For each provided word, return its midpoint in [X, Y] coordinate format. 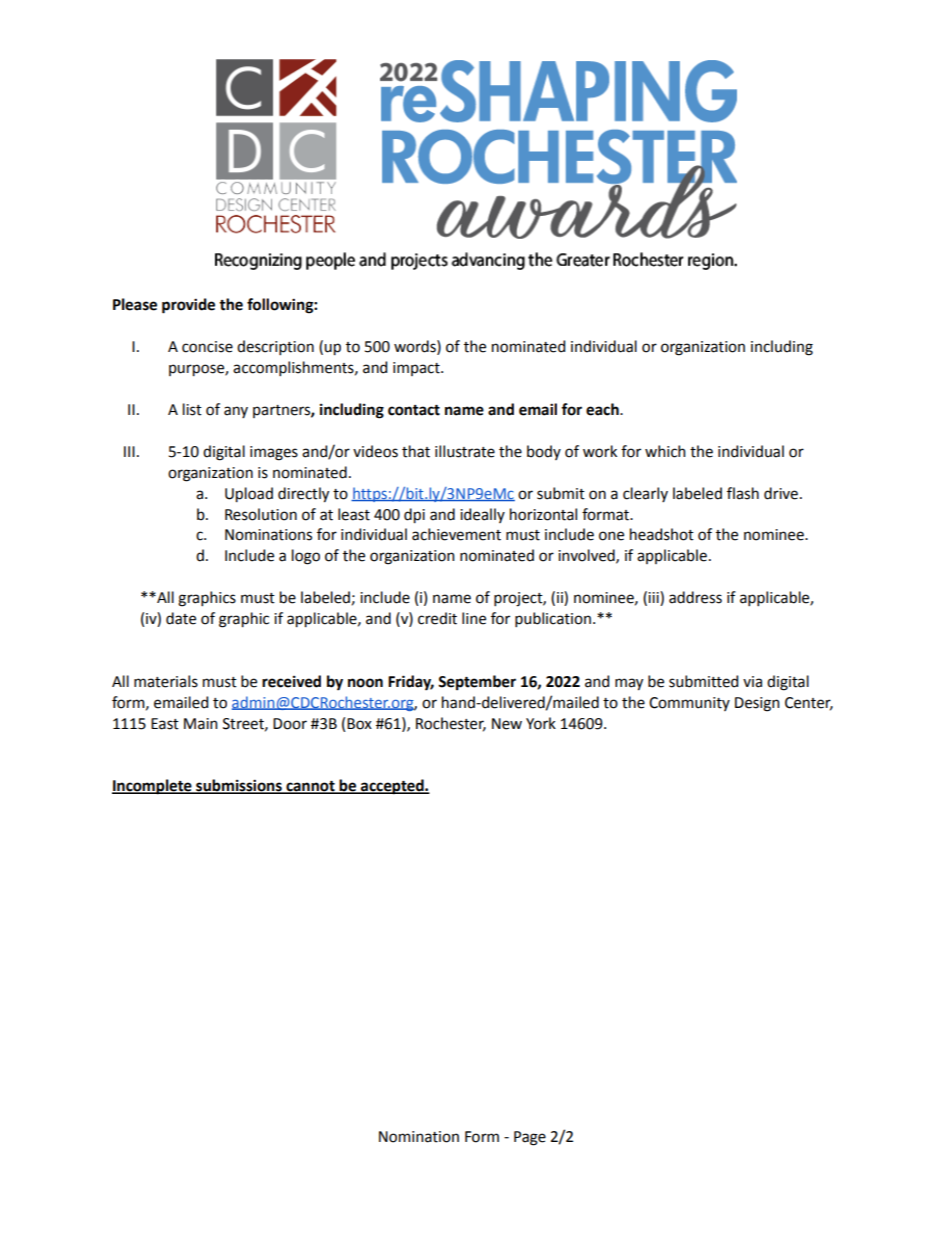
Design [757, 704]
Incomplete [153, 787]
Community [689, 704]
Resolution [261, 514]
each [603, 409]
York [541, 723]
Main [201, 724]
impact [417, 369]
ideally [482, 515]
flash [743, 493]
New [507, 724]
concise [207, 347]
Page [530, 1138]
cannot [310, 787]
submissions [239, 786]
